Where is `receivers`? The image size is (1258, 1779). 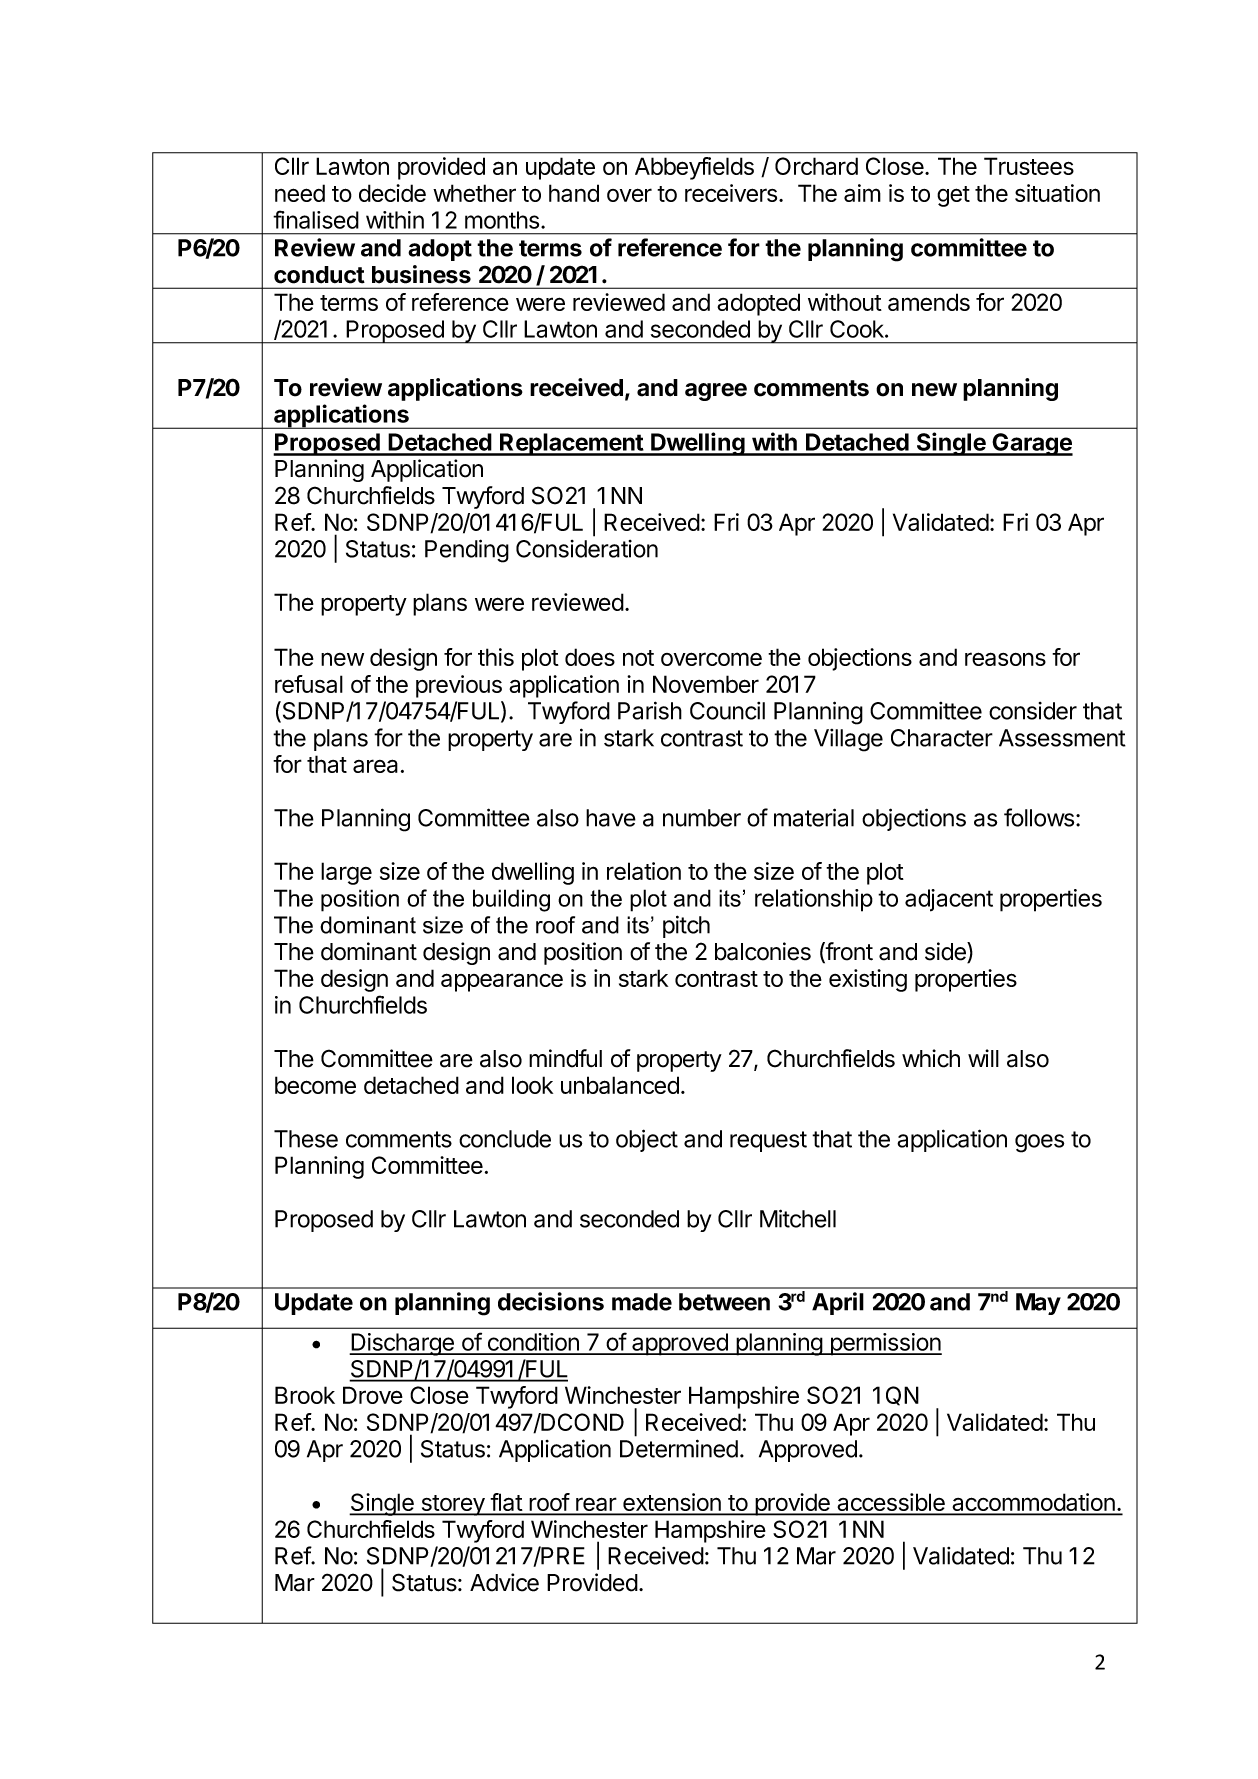 receivers is located at coordinates (731, 193).
